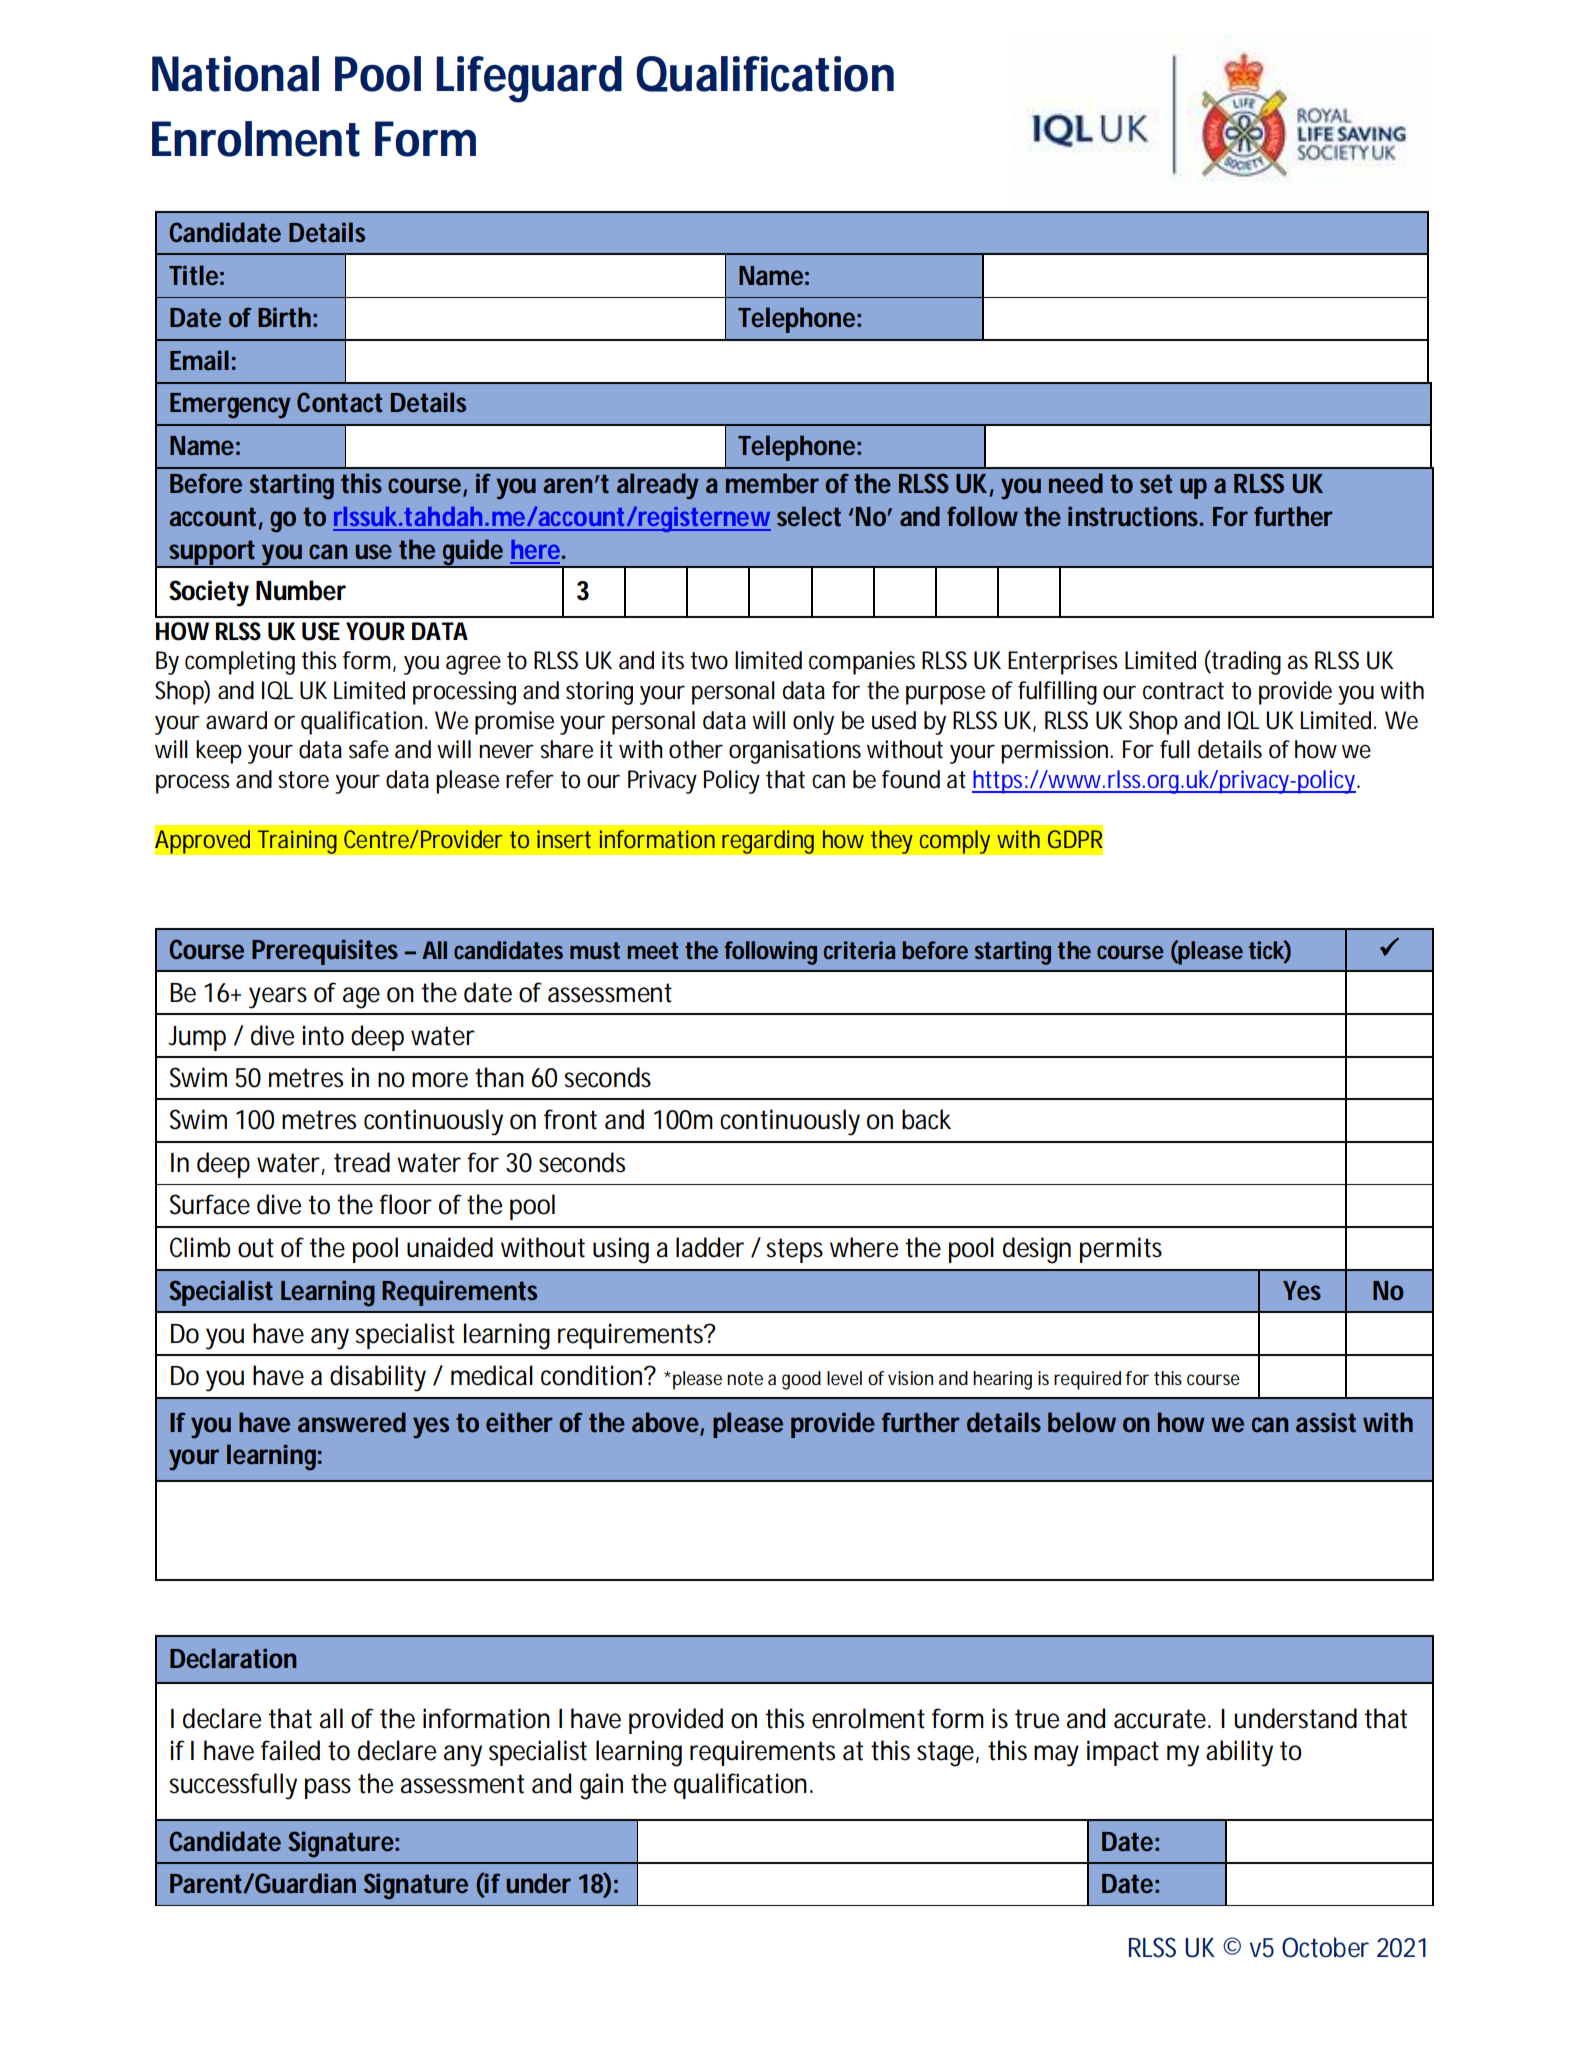 The width and height of the page is (1587, 2053). What do you see at coordinates (323, 1035) in the page?
I see `into` at bounding box center [323, 1035].
